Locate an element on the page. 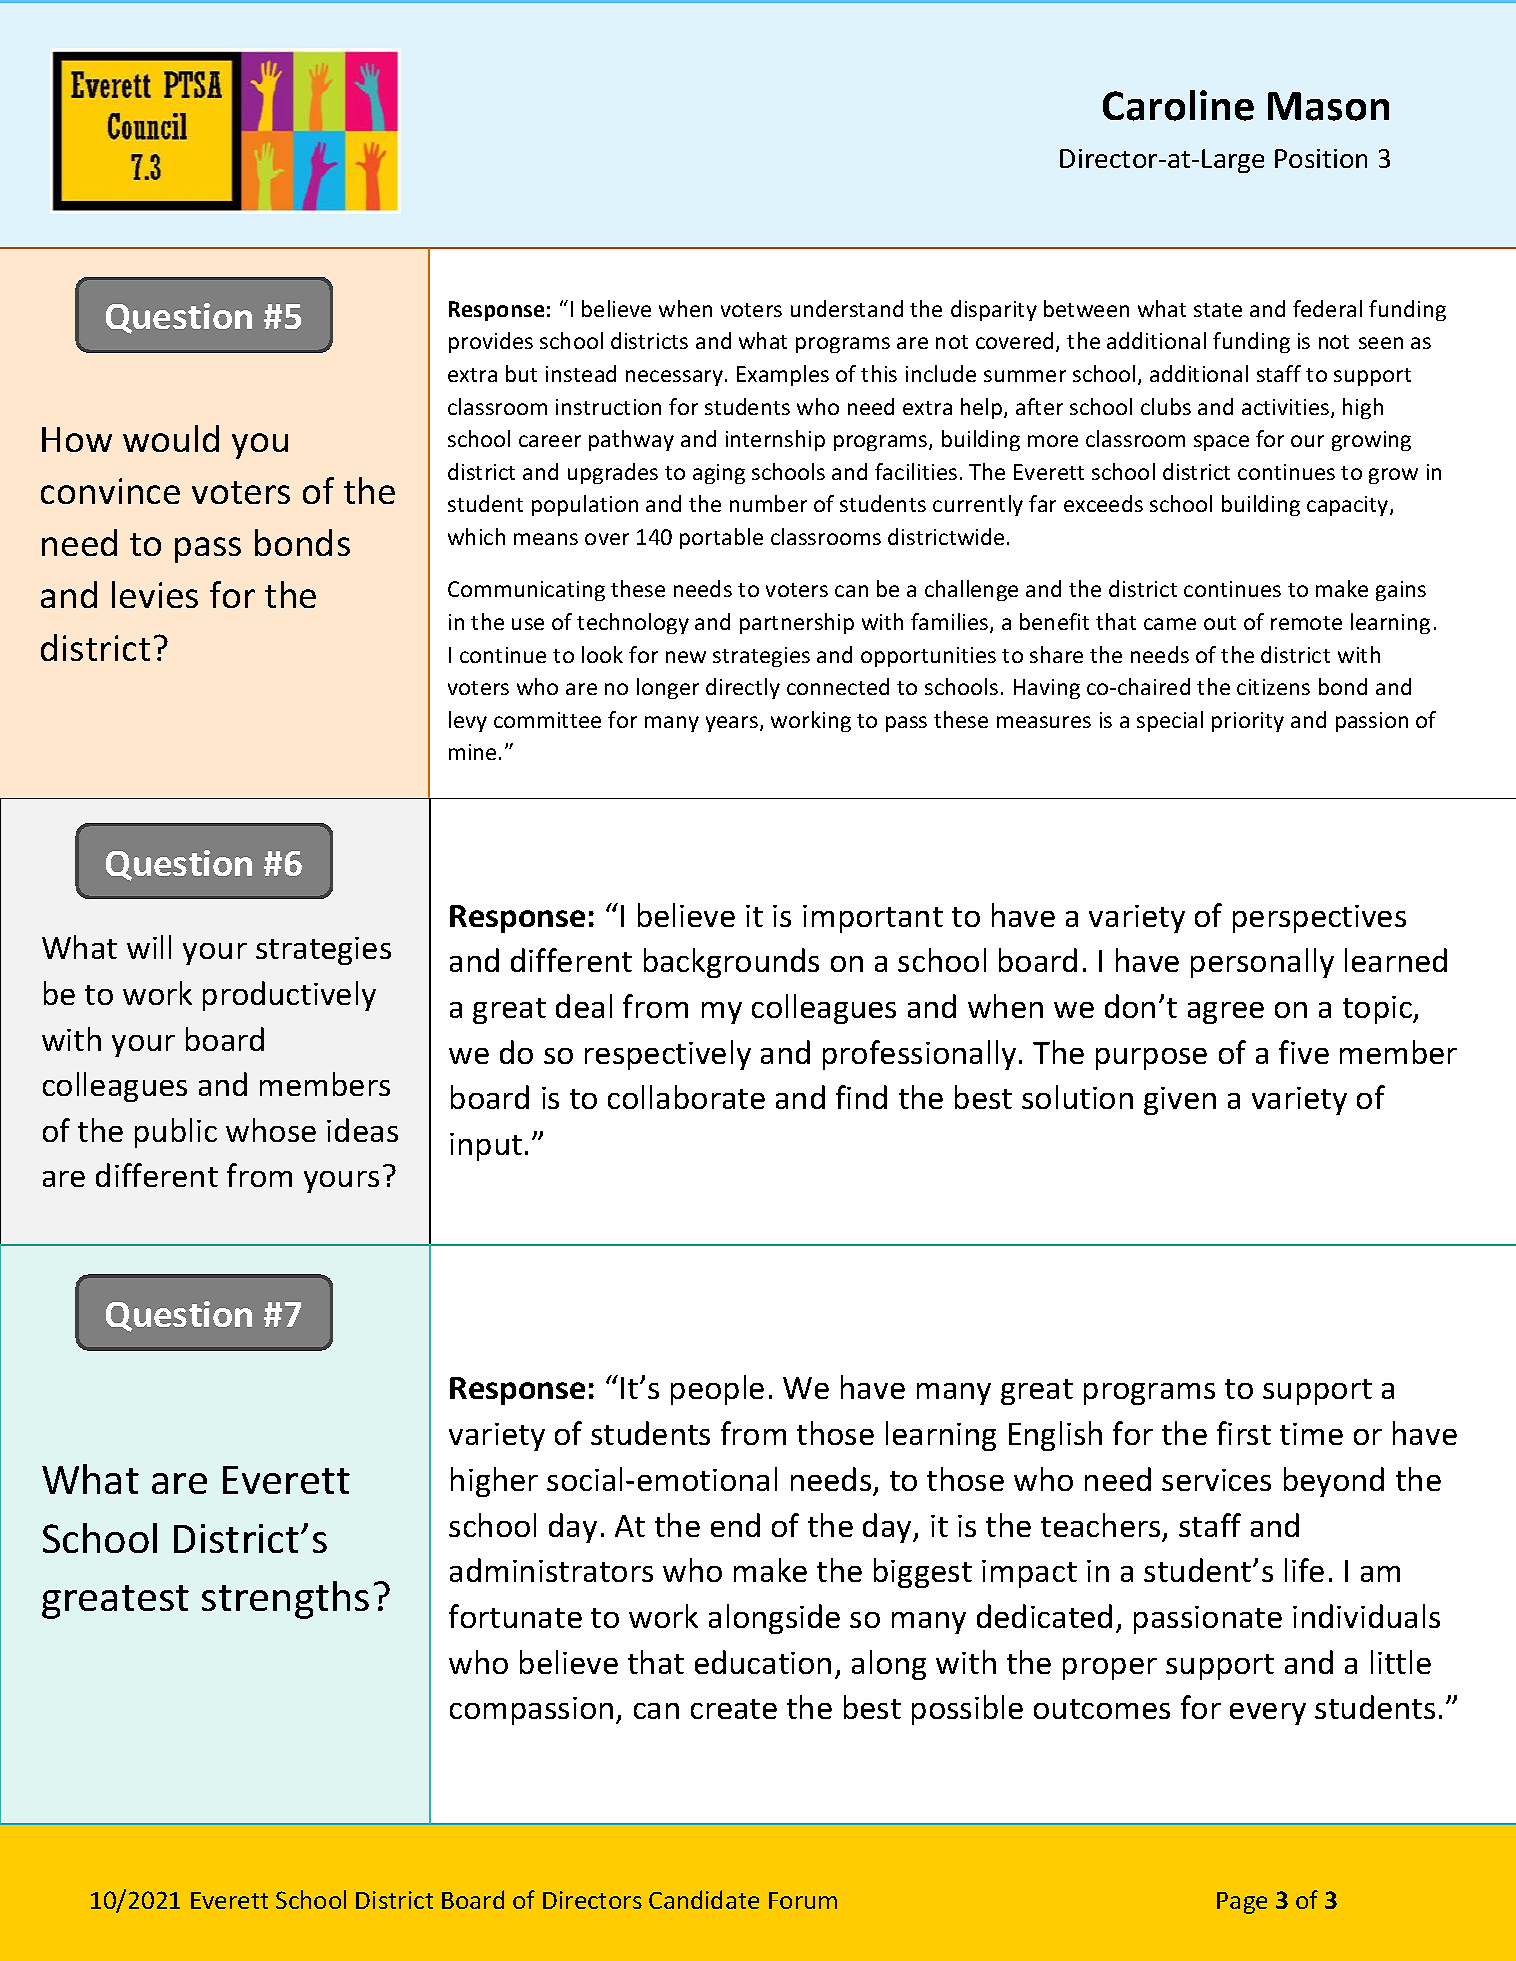 Image resolution: width=1516 pixels, height=1961 pixels. provides is located at coordinates (491, 342).
